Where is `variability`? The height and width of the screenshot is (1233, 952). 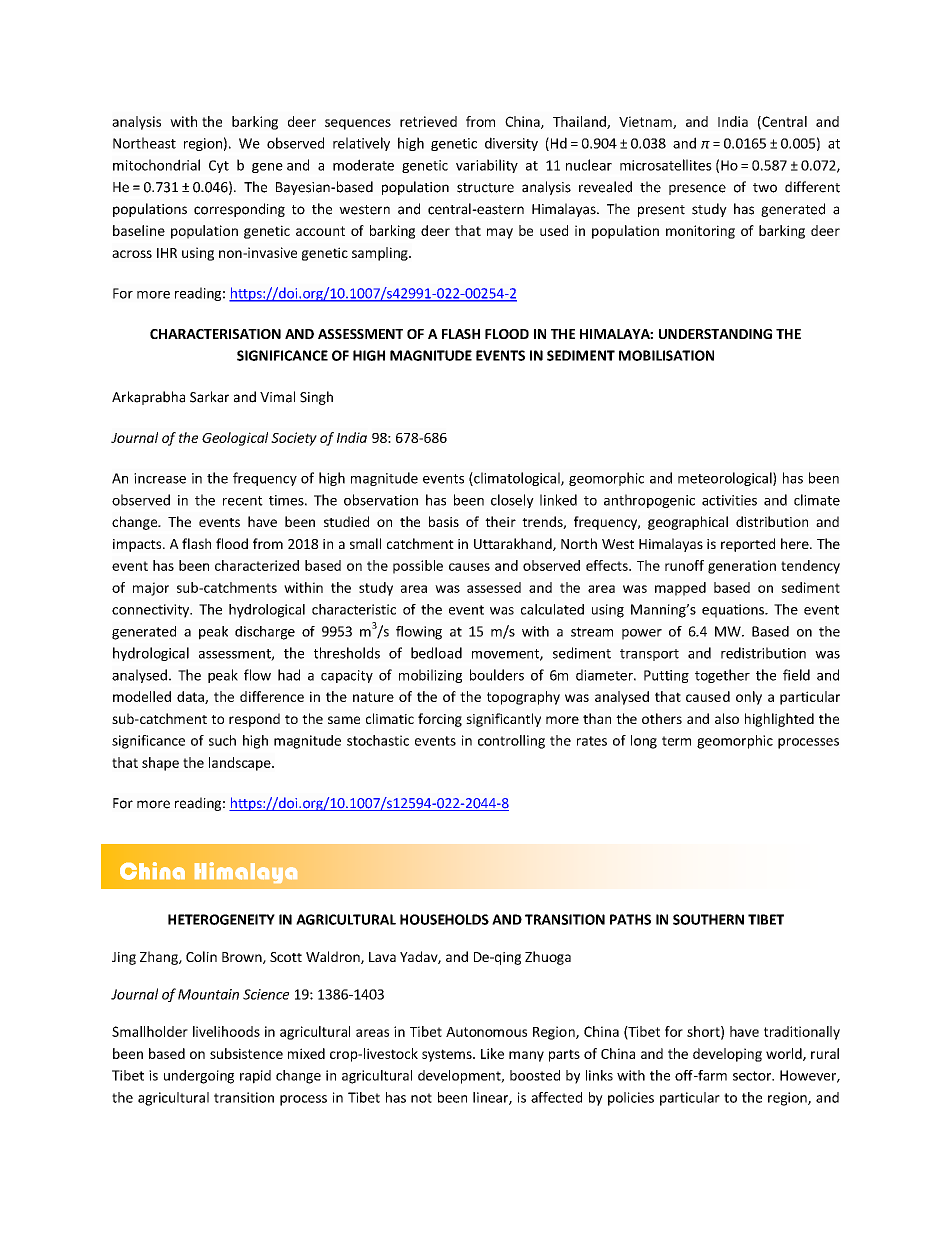
variability is located at coordinates (487, 166).
